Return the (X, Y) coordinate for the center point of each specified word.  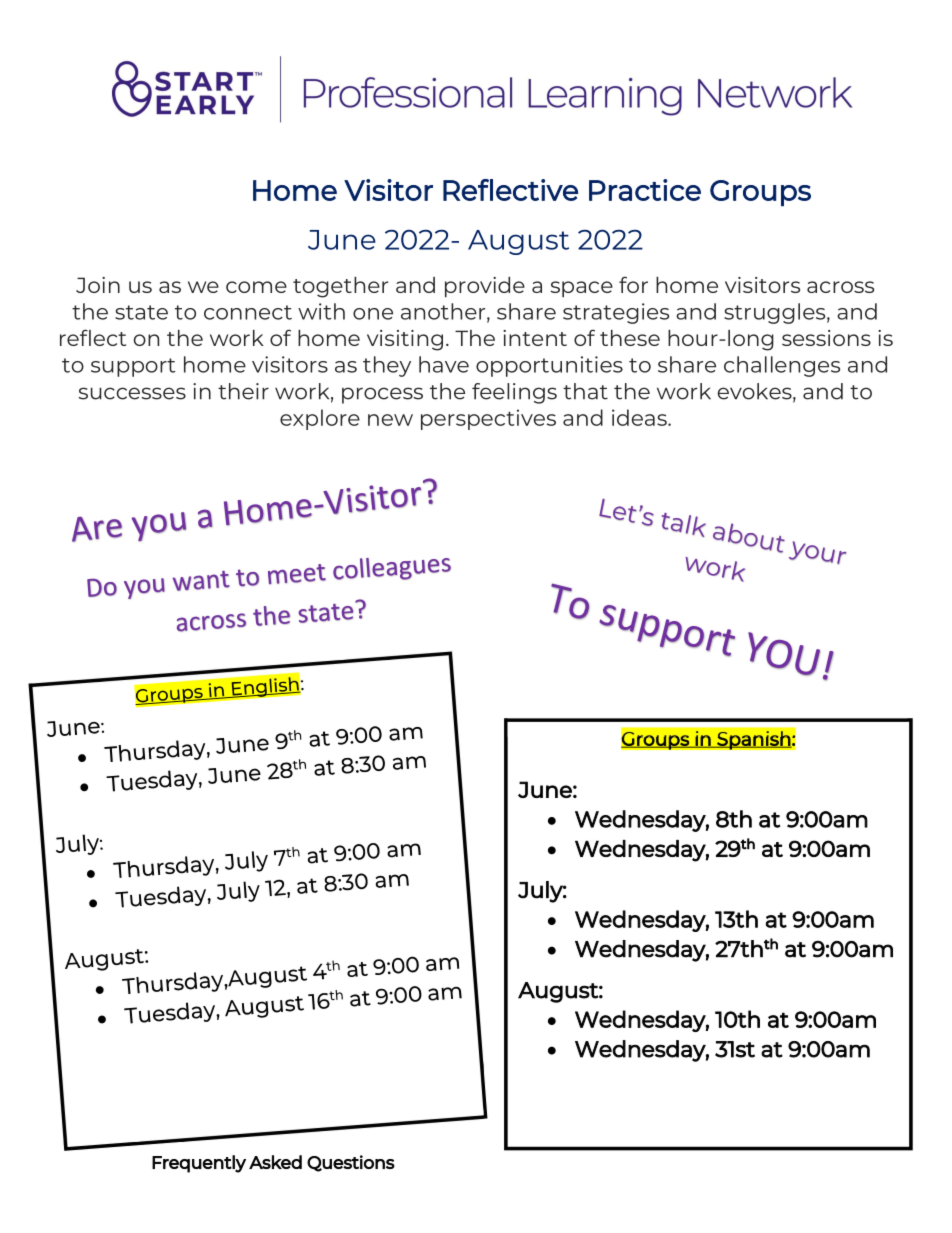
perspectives (488, 419)
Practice (645, 190)
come (256, 287)
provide (485, 287)
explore (320, 419)
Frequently (199, 1164)
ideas (640, 417)
